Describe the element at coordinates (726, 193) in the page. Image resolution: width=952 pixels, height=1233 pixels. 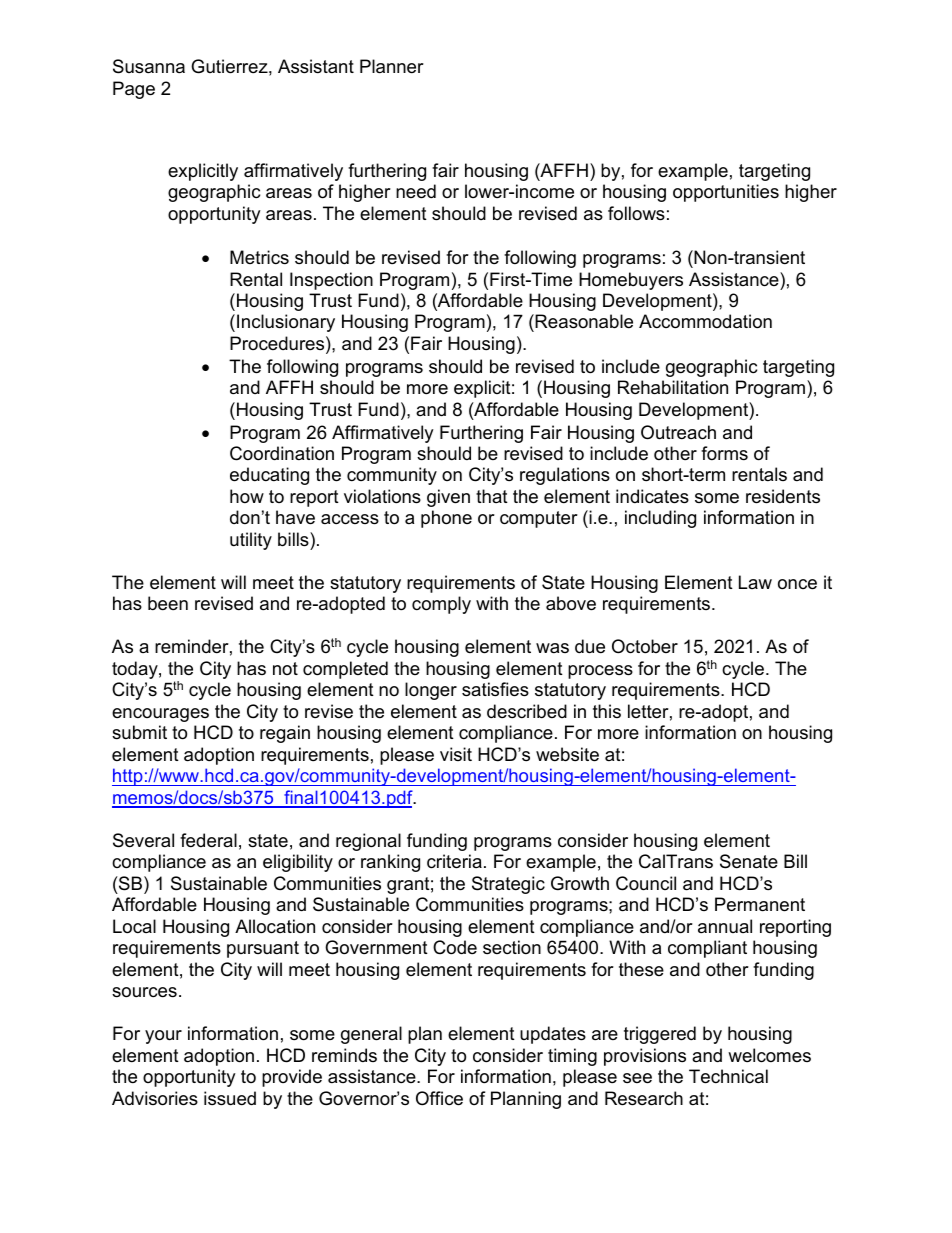
I see `opportunities` at that location.
